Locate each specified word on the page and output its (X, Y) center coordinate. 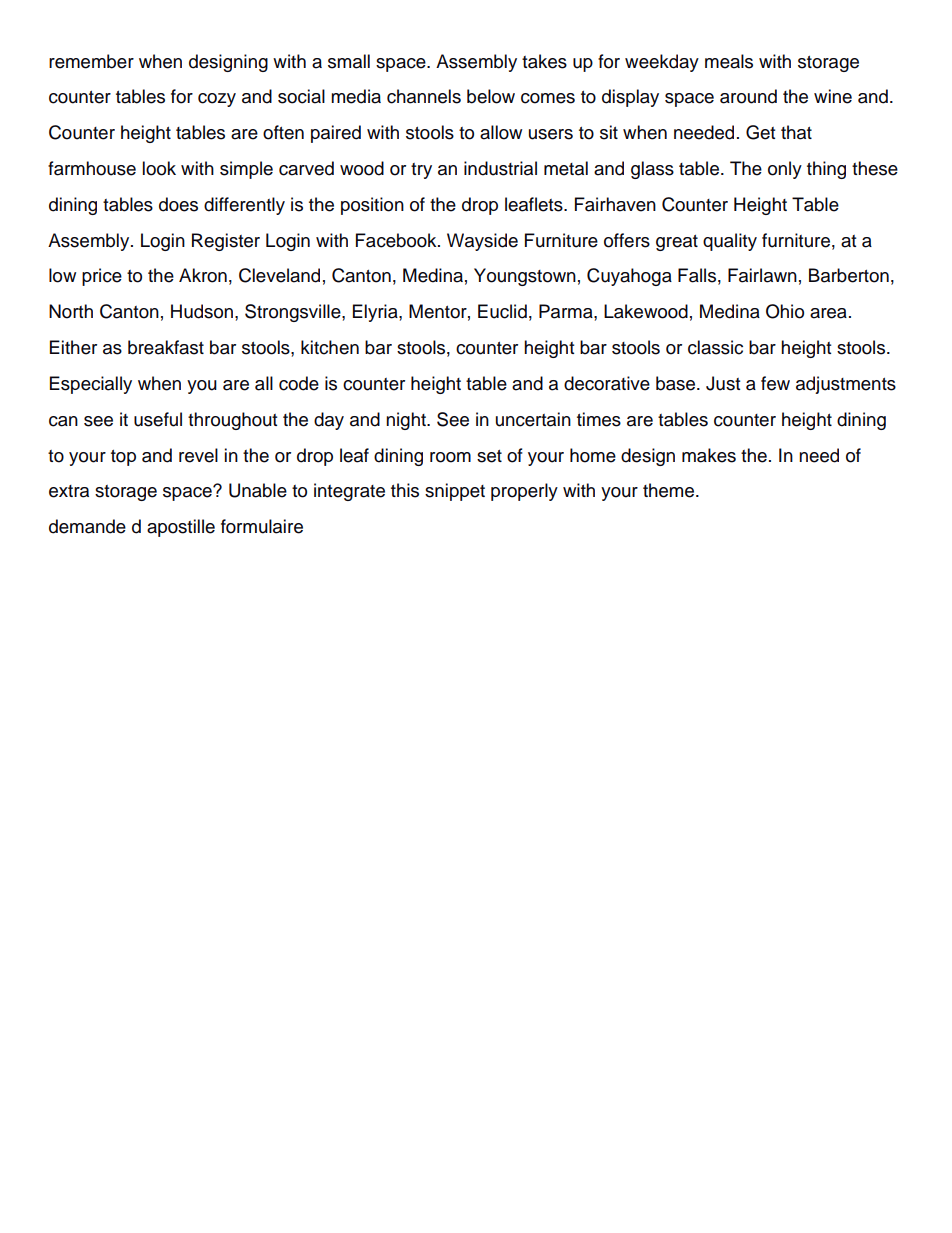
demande (87, 526)
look (159, 168)
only (785, 170)
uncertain (533, 419)
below (491, 96)
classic (715, 347)
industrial (500, 168)
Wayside (482, 242)
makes (709, 455)
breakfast (166, 347)
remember (91, 61)
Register (226, 242)
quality (730, 242)
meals (729, 61)
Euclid (502, 311)
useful (158, 419)
